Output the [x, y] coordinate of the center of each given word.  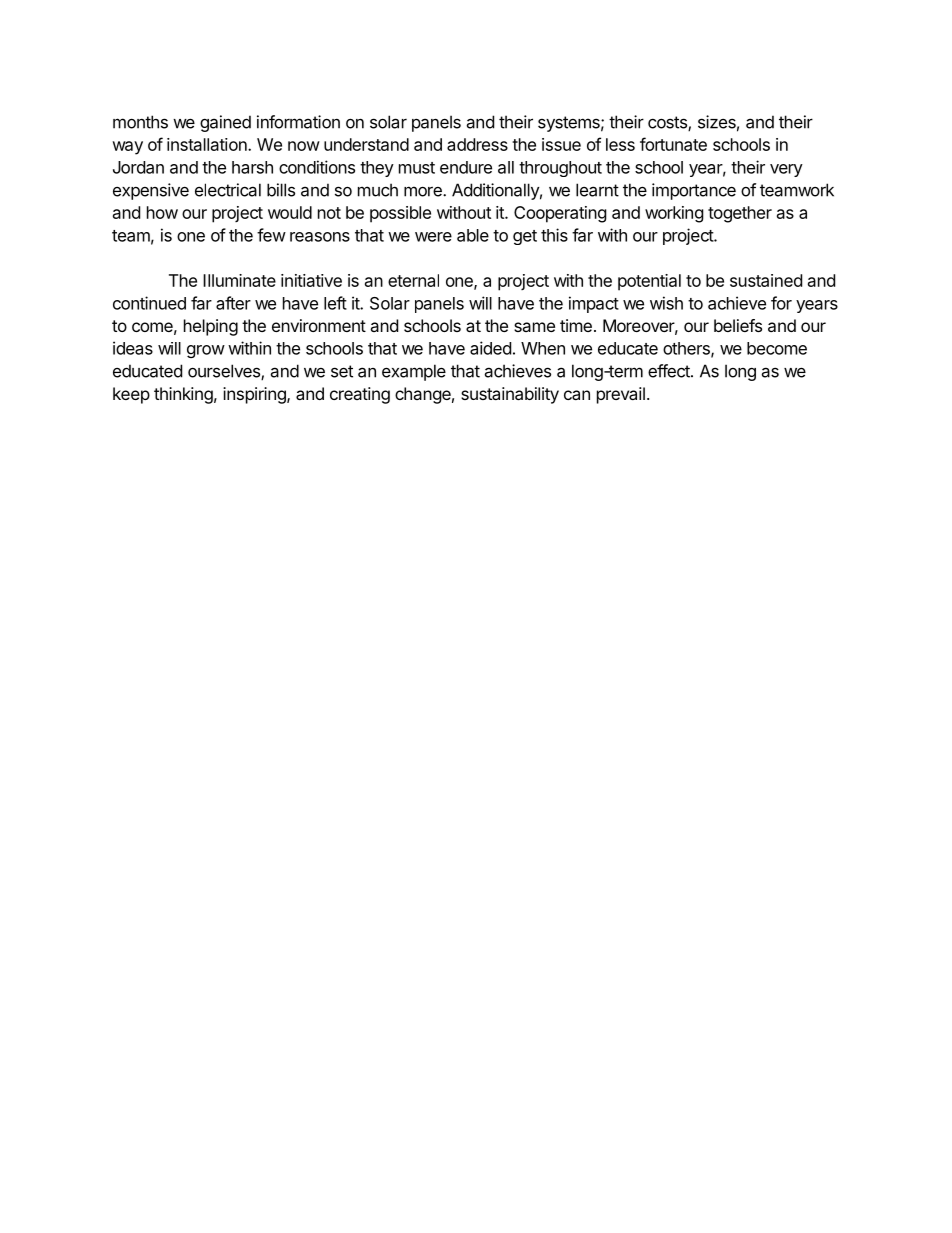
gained [225, 123]
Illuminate [239, 280]
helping [211, 327]
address [477, 144]
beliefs [738, 325]
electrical [228, 190]
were [433, 237]
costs [668, 123]
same [534, 327]
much [378, 190]
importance [694, 191]
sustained [766, 280]
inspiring [255, 395]
